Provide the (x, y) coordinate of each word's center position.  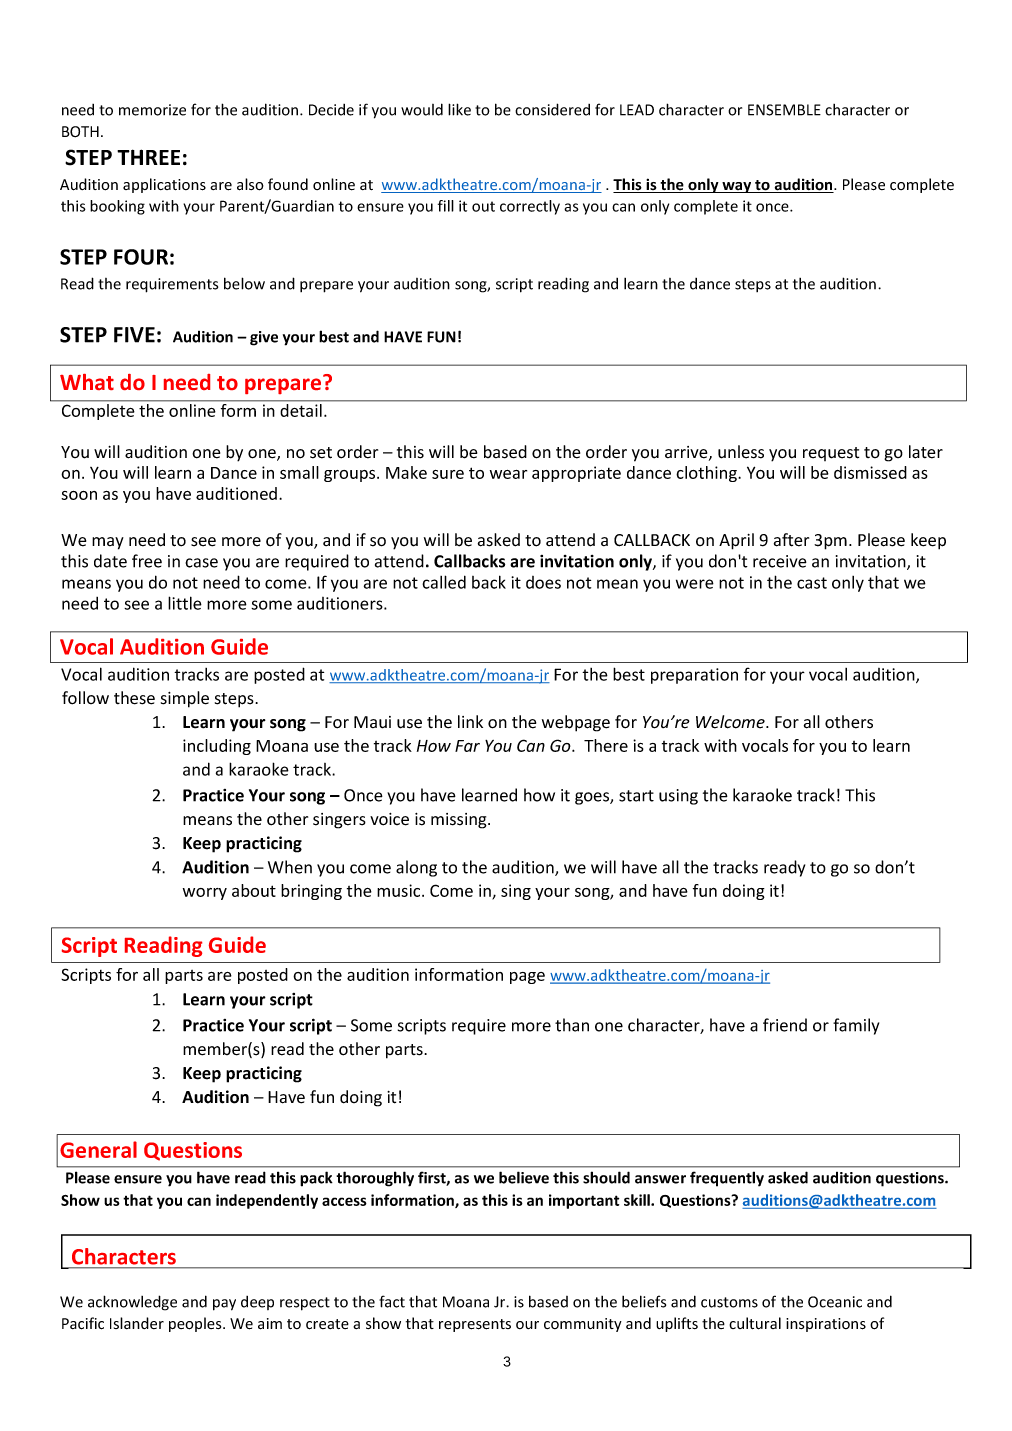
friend (785, 1025)
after (791, 540)
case (201, 563)
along (416, 868)
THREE (148, 157)
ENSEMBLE (784, 110)
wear (508, 474)
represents (475, 1325)
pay (224, 1305)
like (459, 109)
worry (205, 894)
